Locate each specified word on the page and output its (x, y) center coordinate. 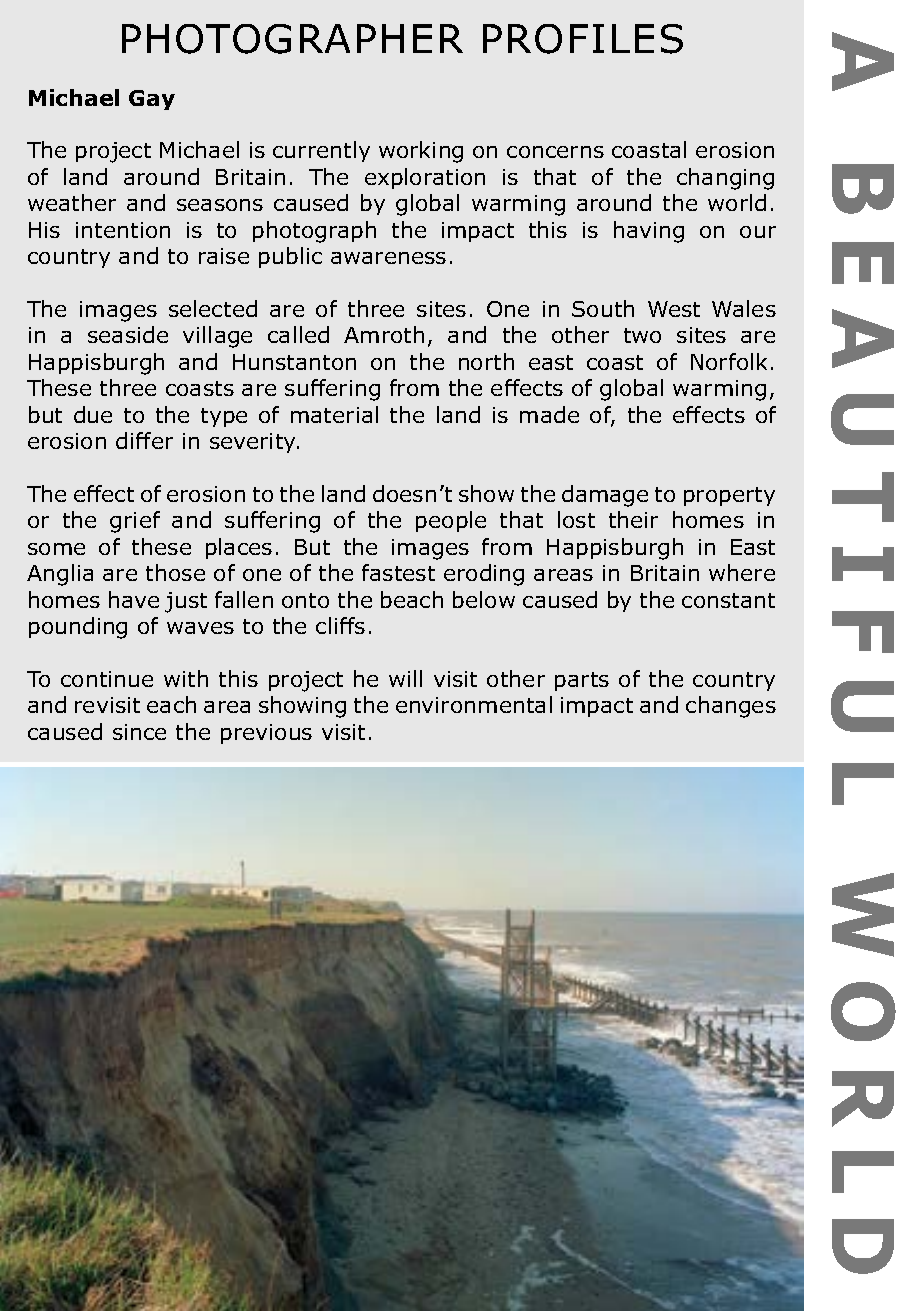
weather (72, 202)
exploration (425, 178)
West (674, 309)
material (334, 414)
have (134, 599)
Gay (152, 100)
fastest (398, 572)
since (139, 732)
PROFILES (583, 39)
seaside (128, 334)
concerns (555, 152)
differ (144, 440)
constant (728, 600)
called (298, 334)
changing (725, 179)
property (729, 496)
